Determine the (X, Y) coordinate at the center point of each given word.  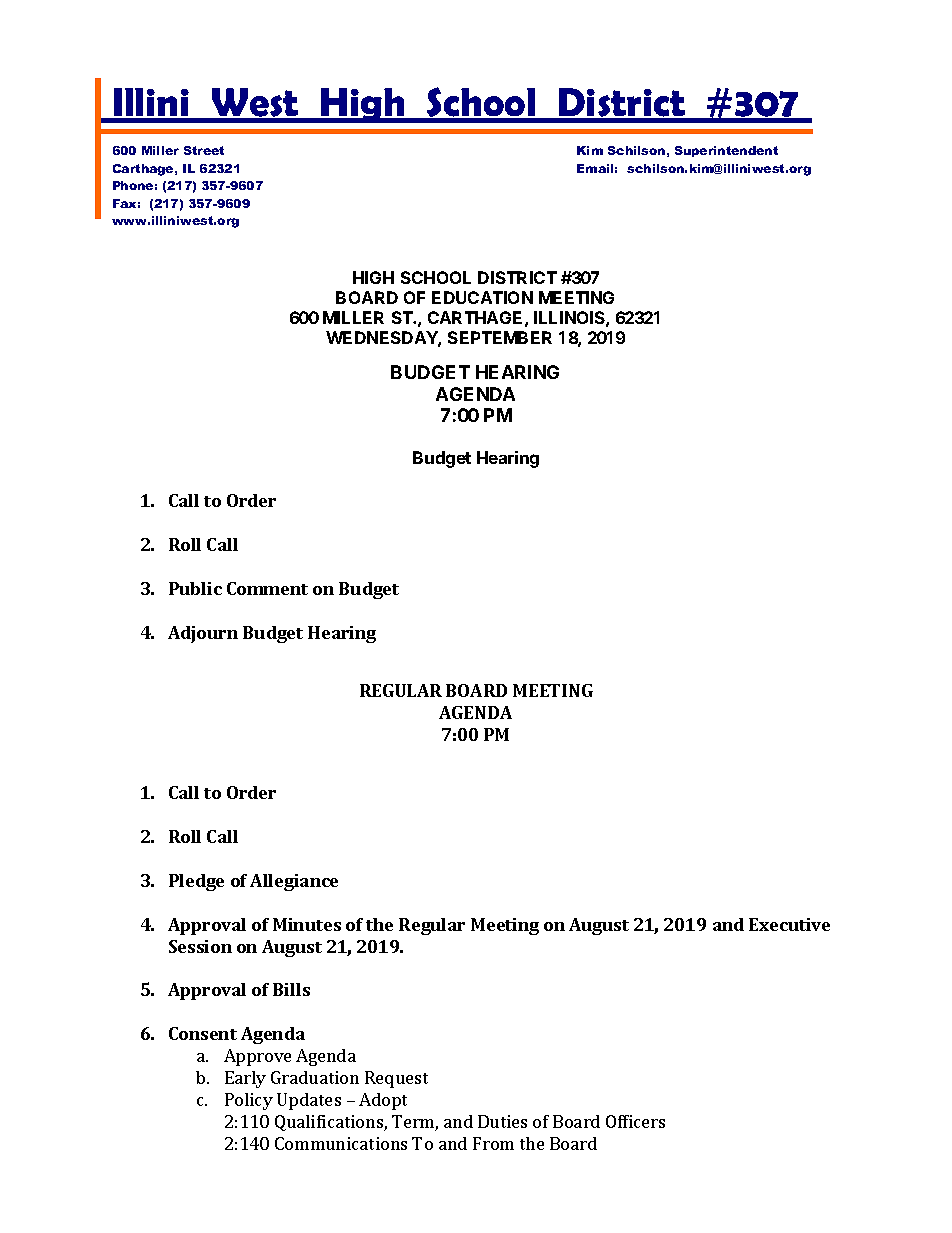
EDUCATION (482, 297)
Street (204, 150)
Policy (249, 1101)
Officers (635, 1121)
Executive (789, 924)
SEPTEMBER (500, 337)
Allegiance (294, 882)
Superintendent (726, 151)
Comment (267, 588)
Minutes (307, 924)
